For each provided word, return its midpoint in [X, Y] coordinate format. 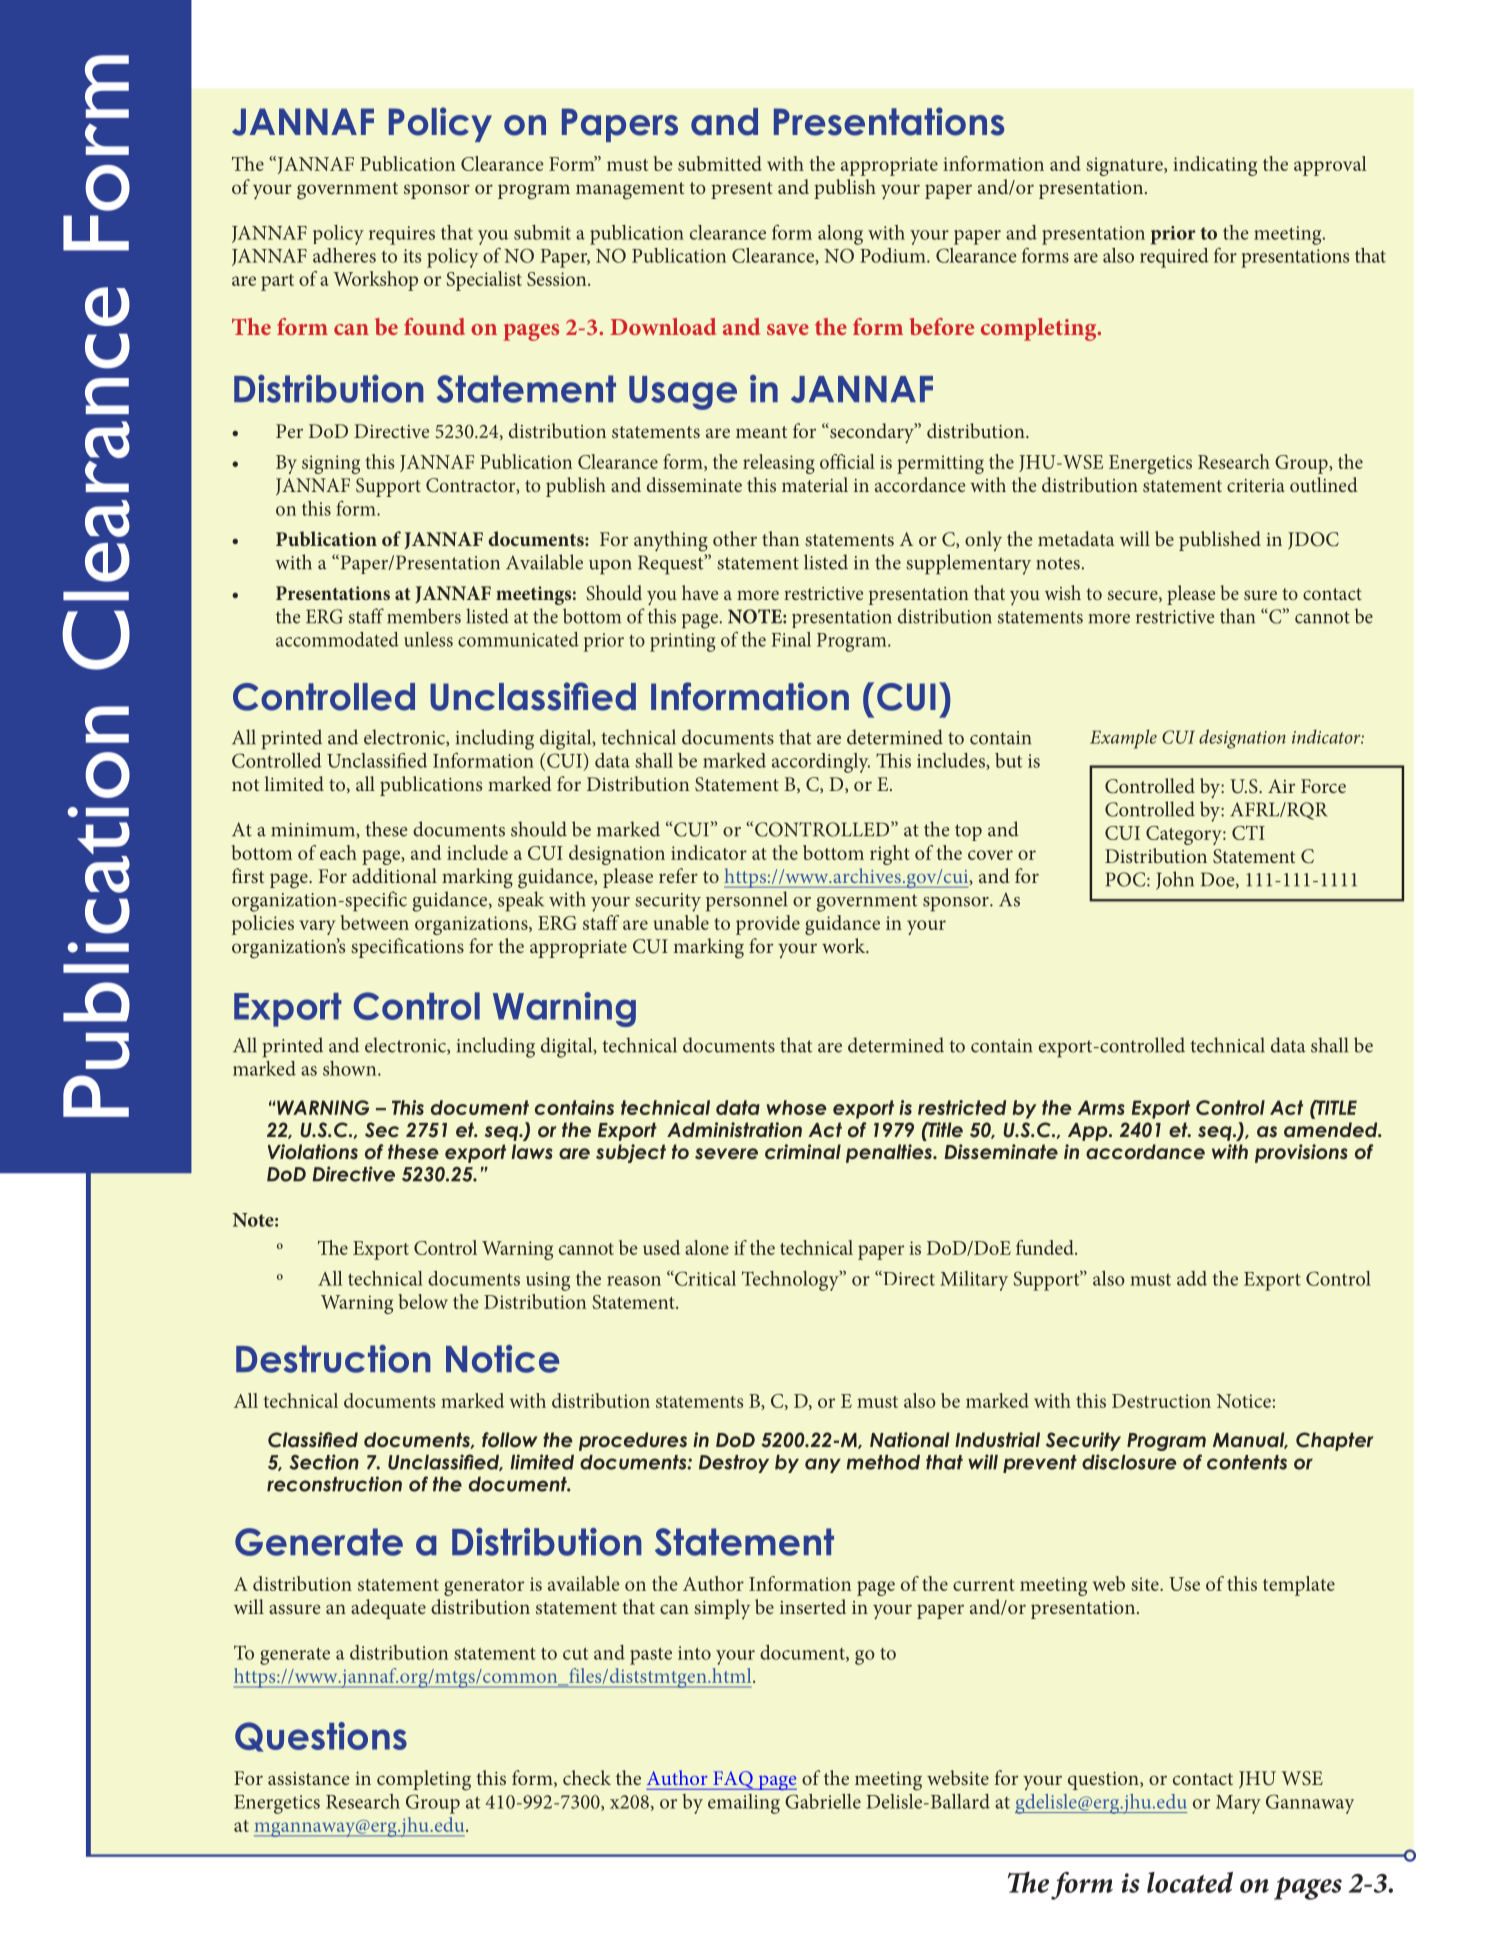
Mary [1238, 1804]
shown [351, 1068]
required [1174, 258]
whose [796, 1107]
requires [402, 235]
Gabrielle [823, 1801]
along [840, 235]
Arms [1101, 1107]
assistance [309, 1778]
